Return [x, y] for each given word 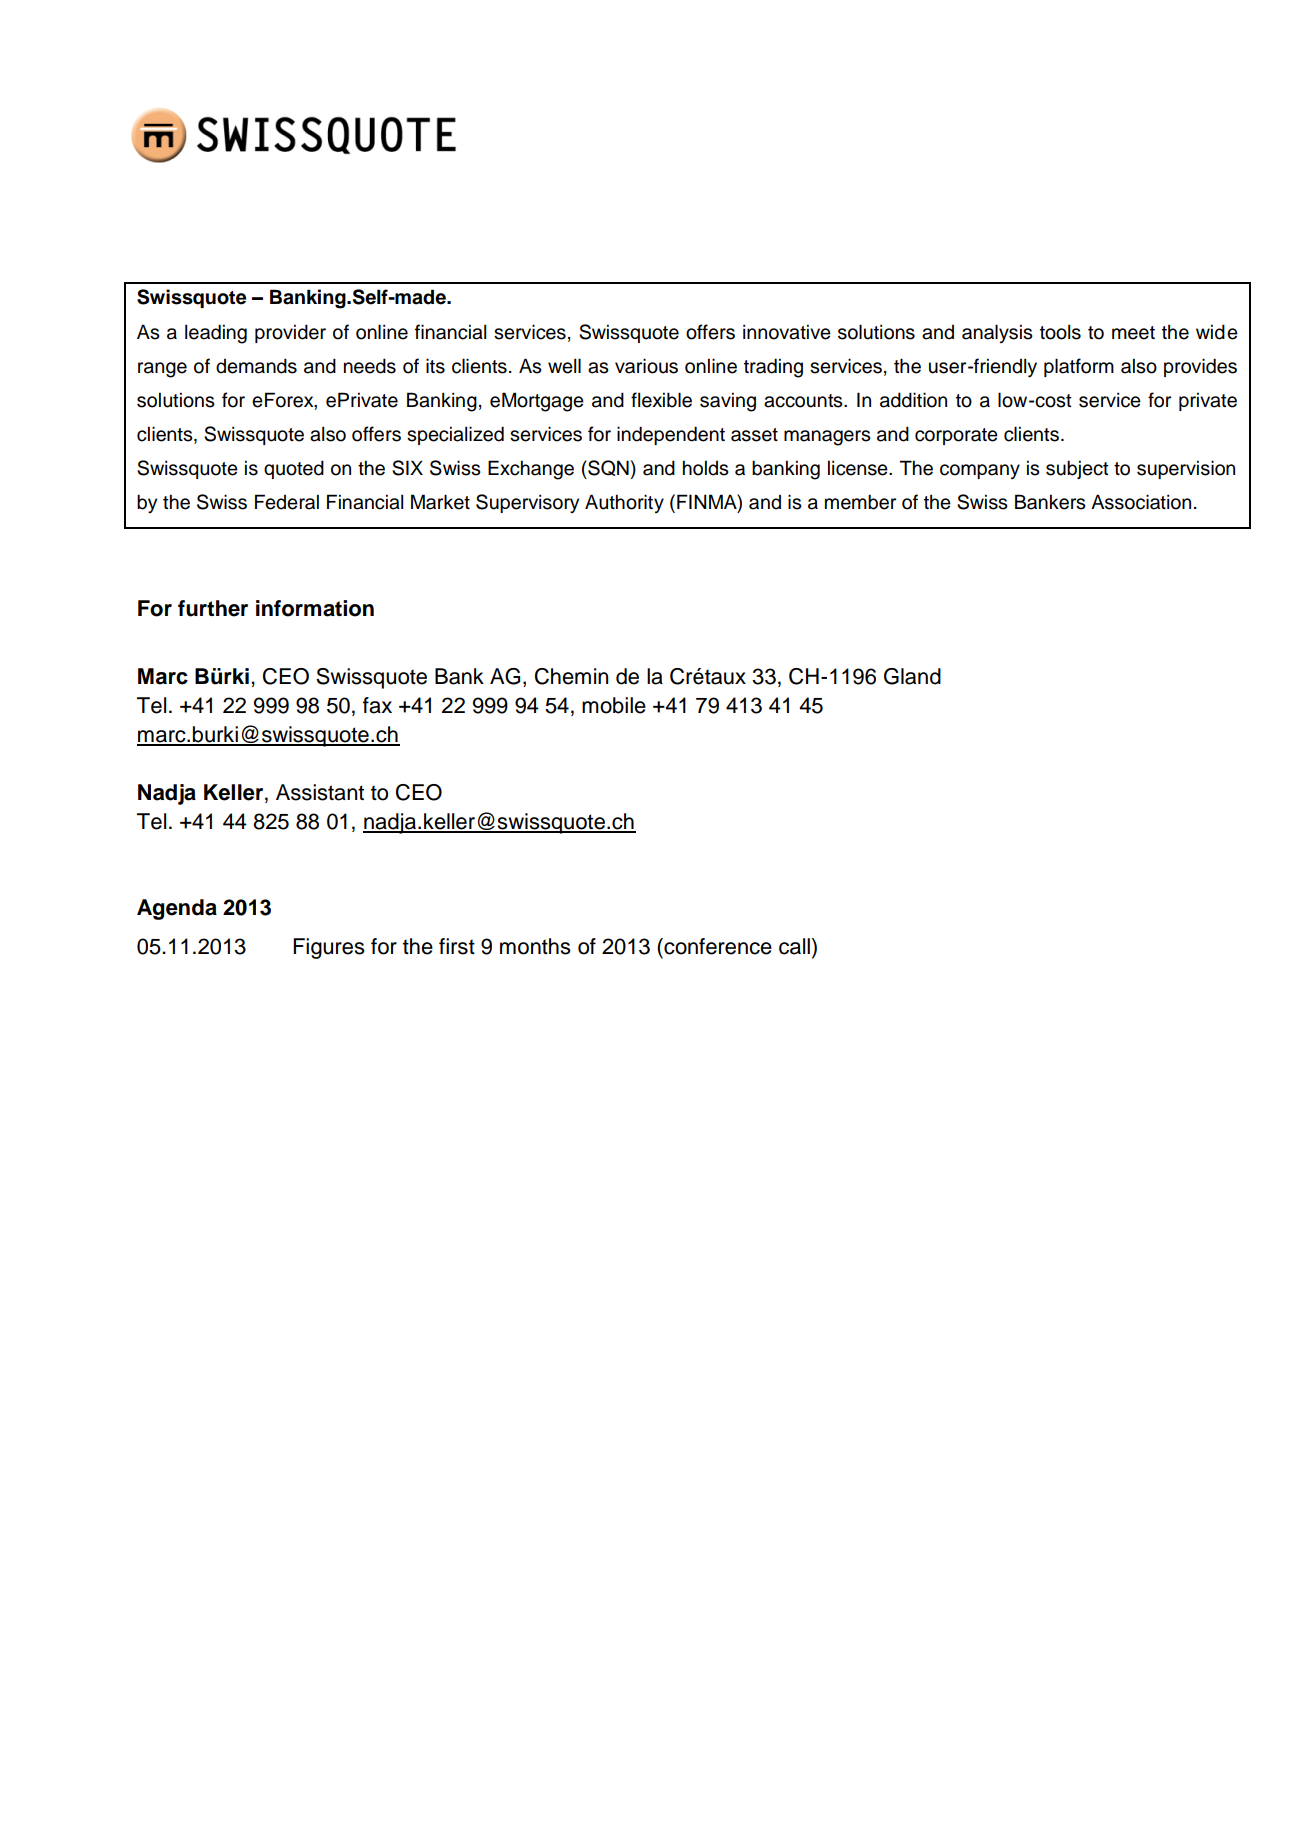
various [646, 366]
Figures [329, 948]
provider [290, 333]
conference [717, 946]
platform [1079, 367]
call [794, 946]
